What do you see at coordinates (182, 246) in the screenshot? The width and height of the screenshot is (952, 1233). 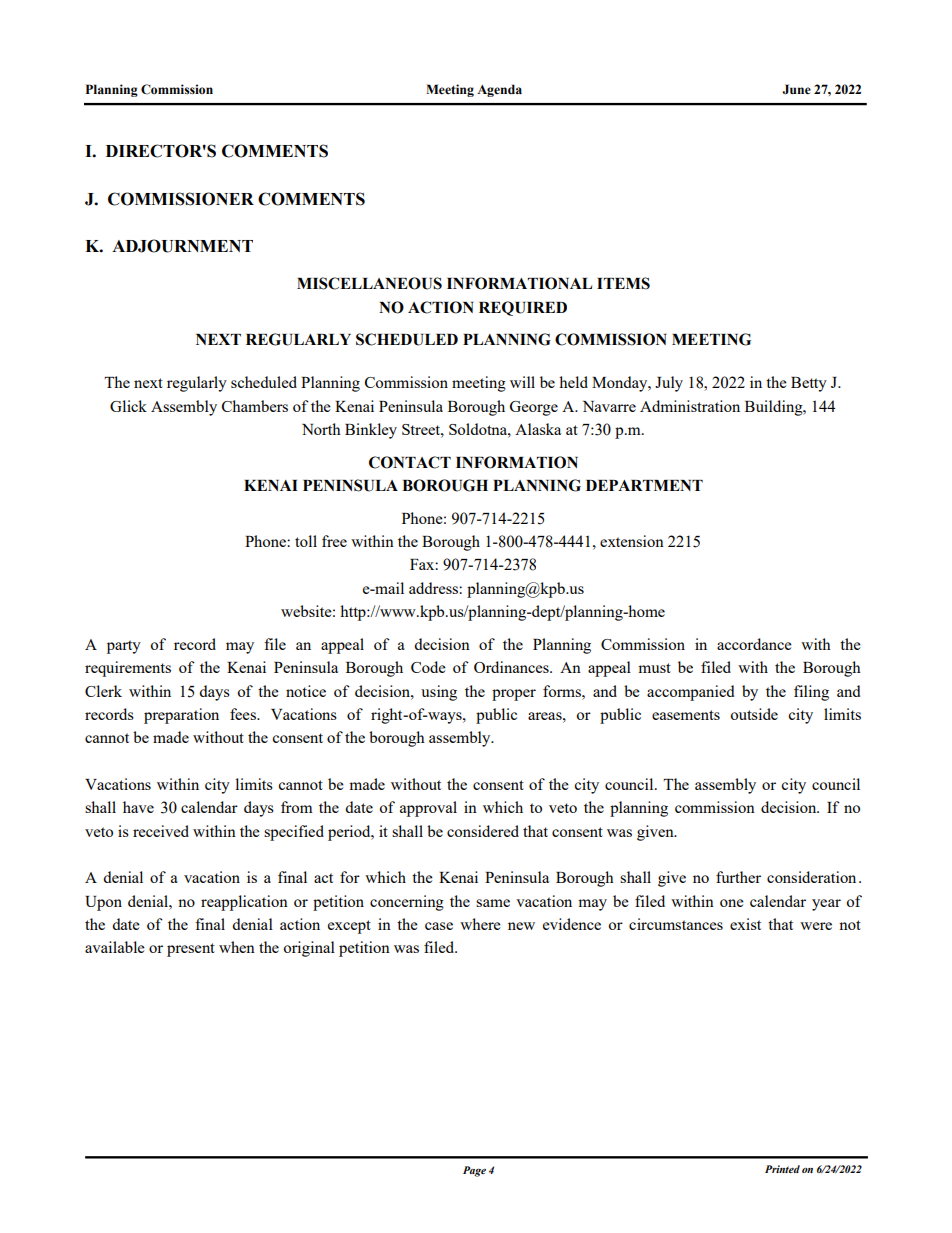 I see `ADJOURNMENT` at bounding box center [182, 246].
